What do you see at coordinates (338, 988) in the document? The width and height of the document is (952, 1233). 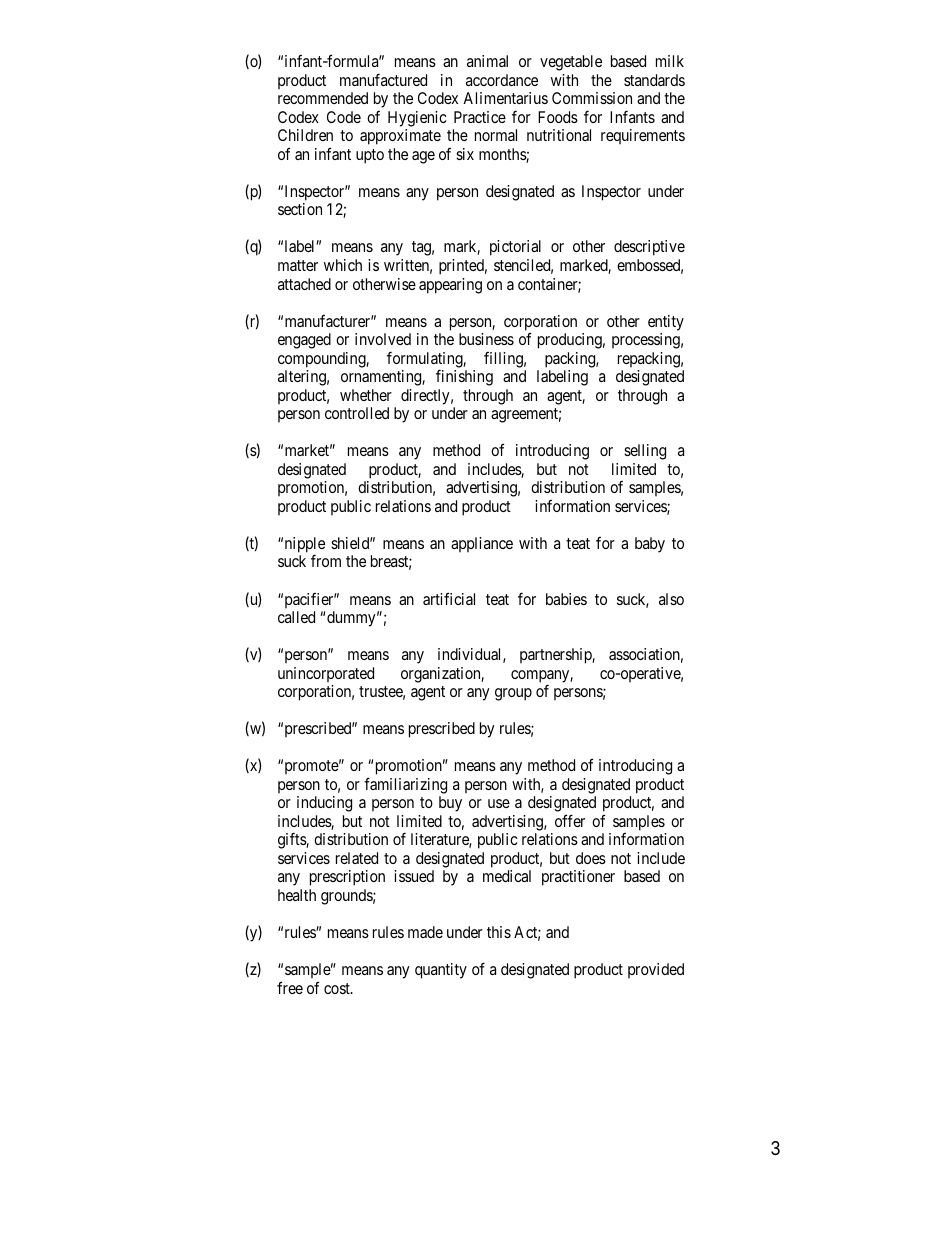 I see `cost` at bounding box center [338, 988].
